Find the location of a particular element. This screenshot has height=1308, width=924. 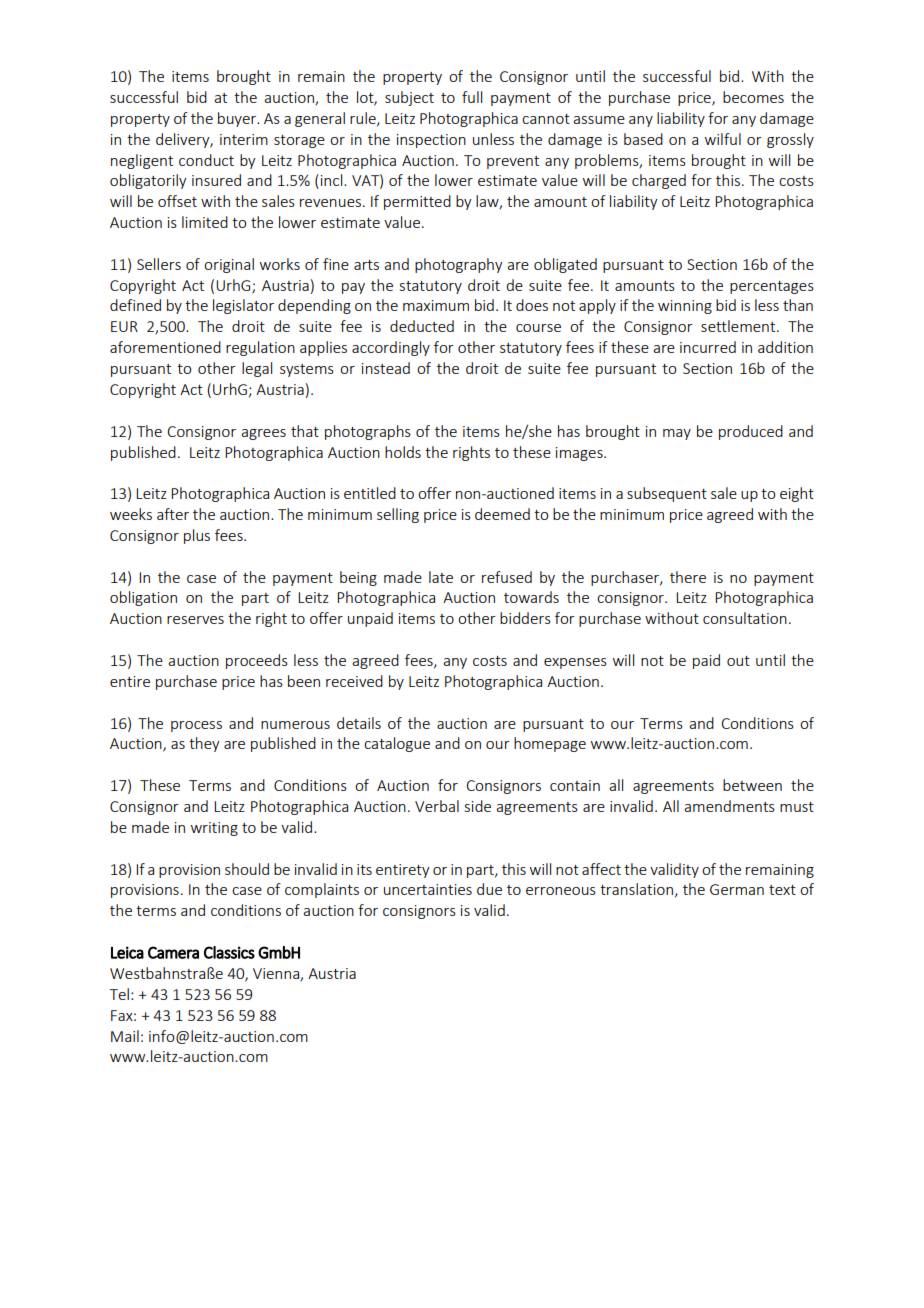

buyer is located at coordinates (238, 119).
